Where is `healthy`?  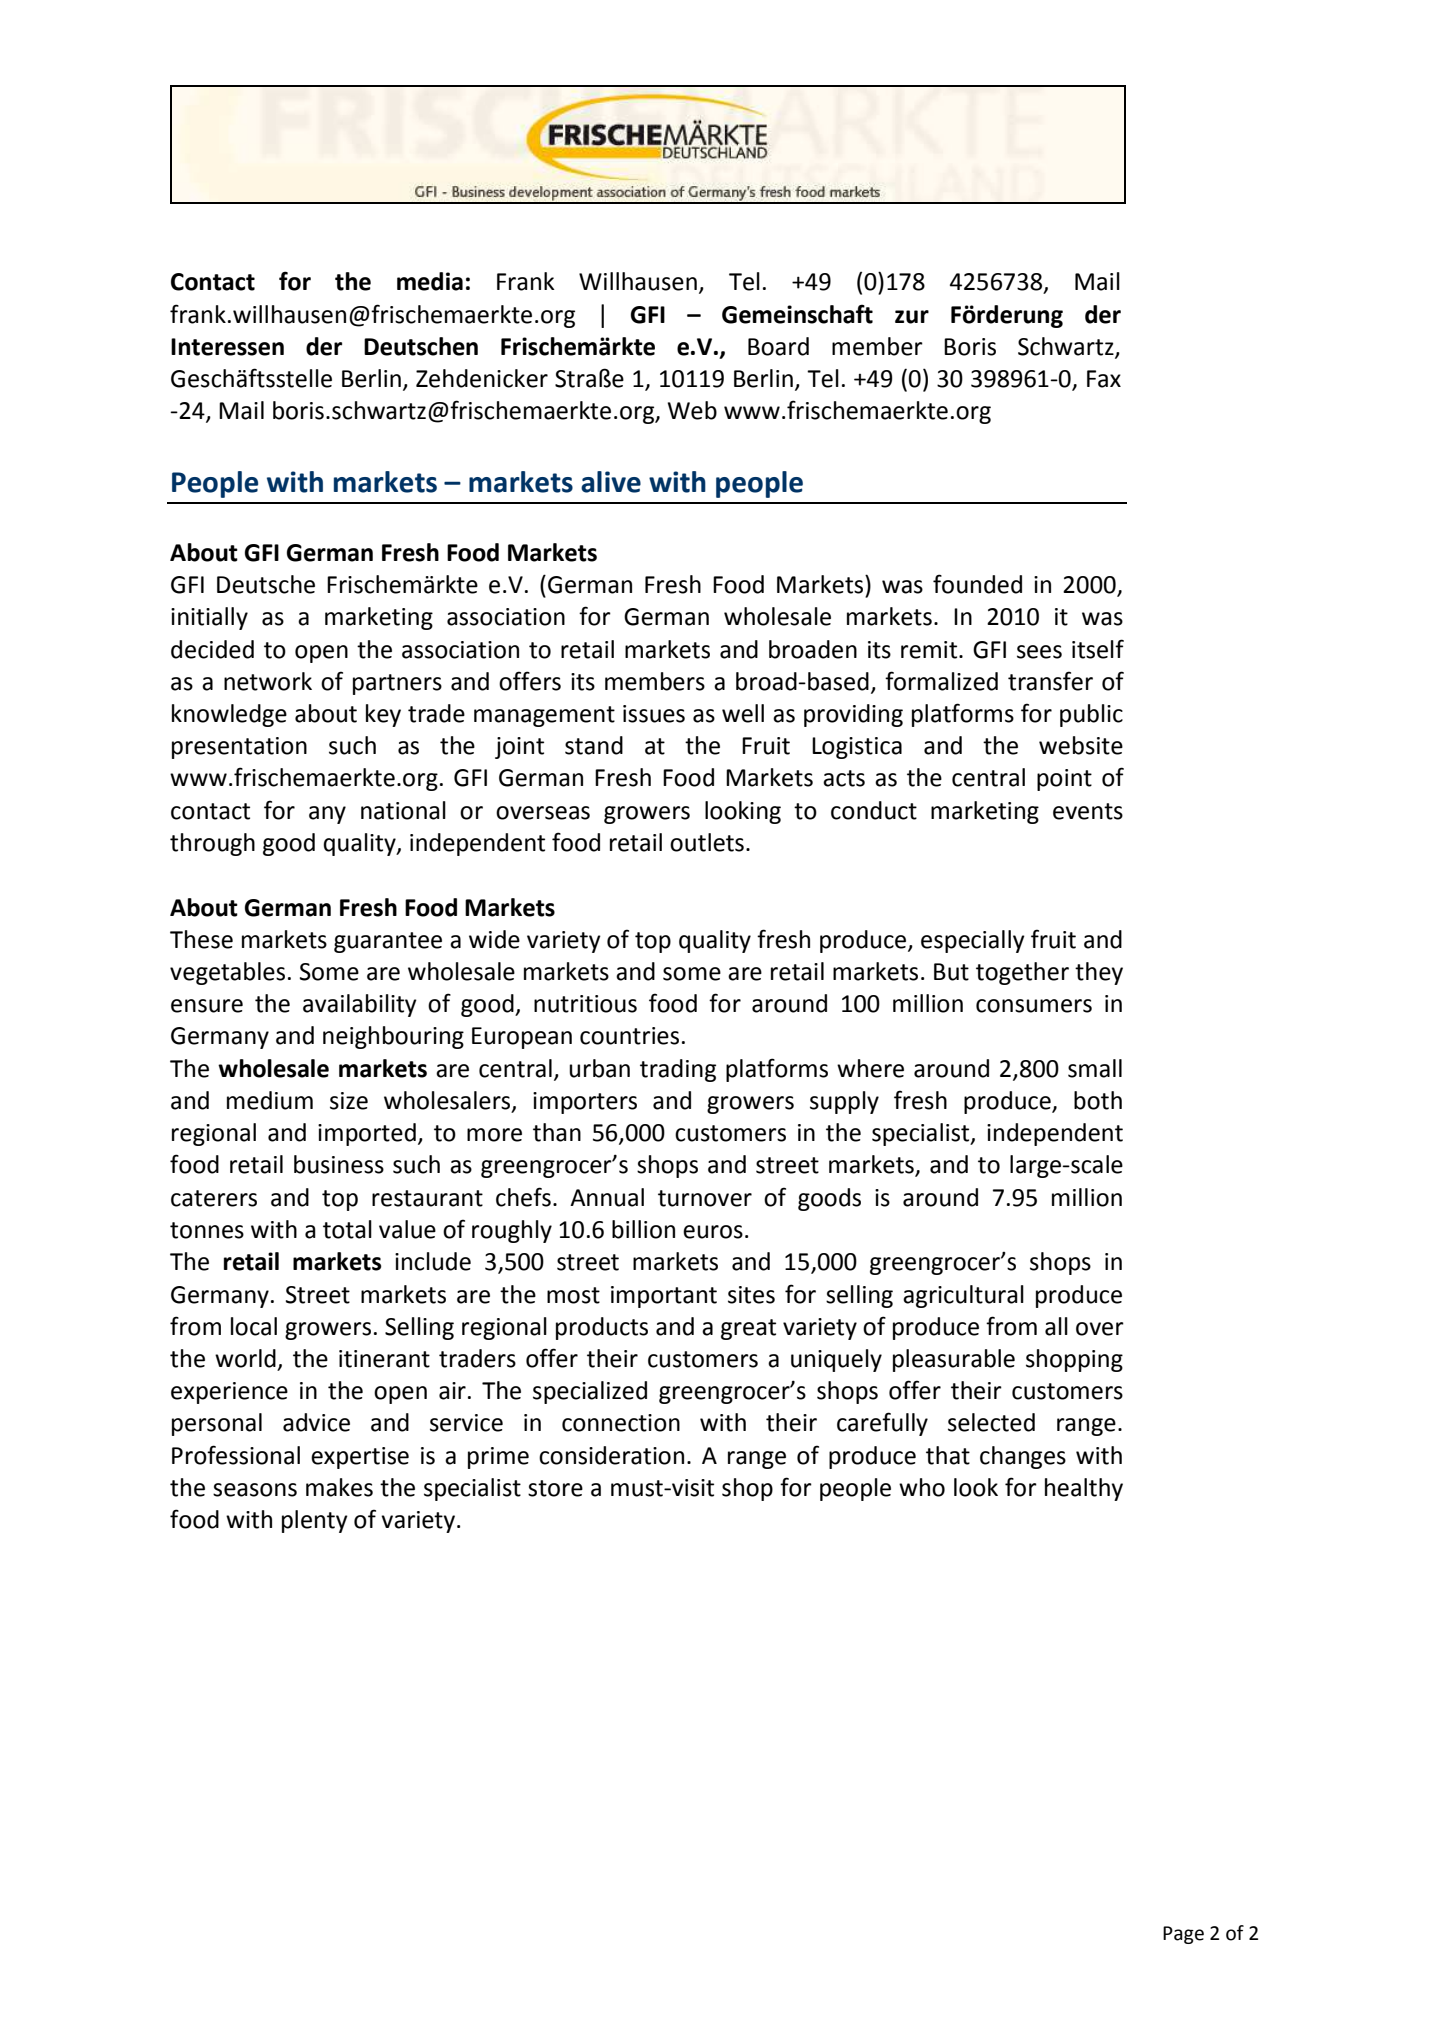
healthy is located at coordinates (1084, 1489).
